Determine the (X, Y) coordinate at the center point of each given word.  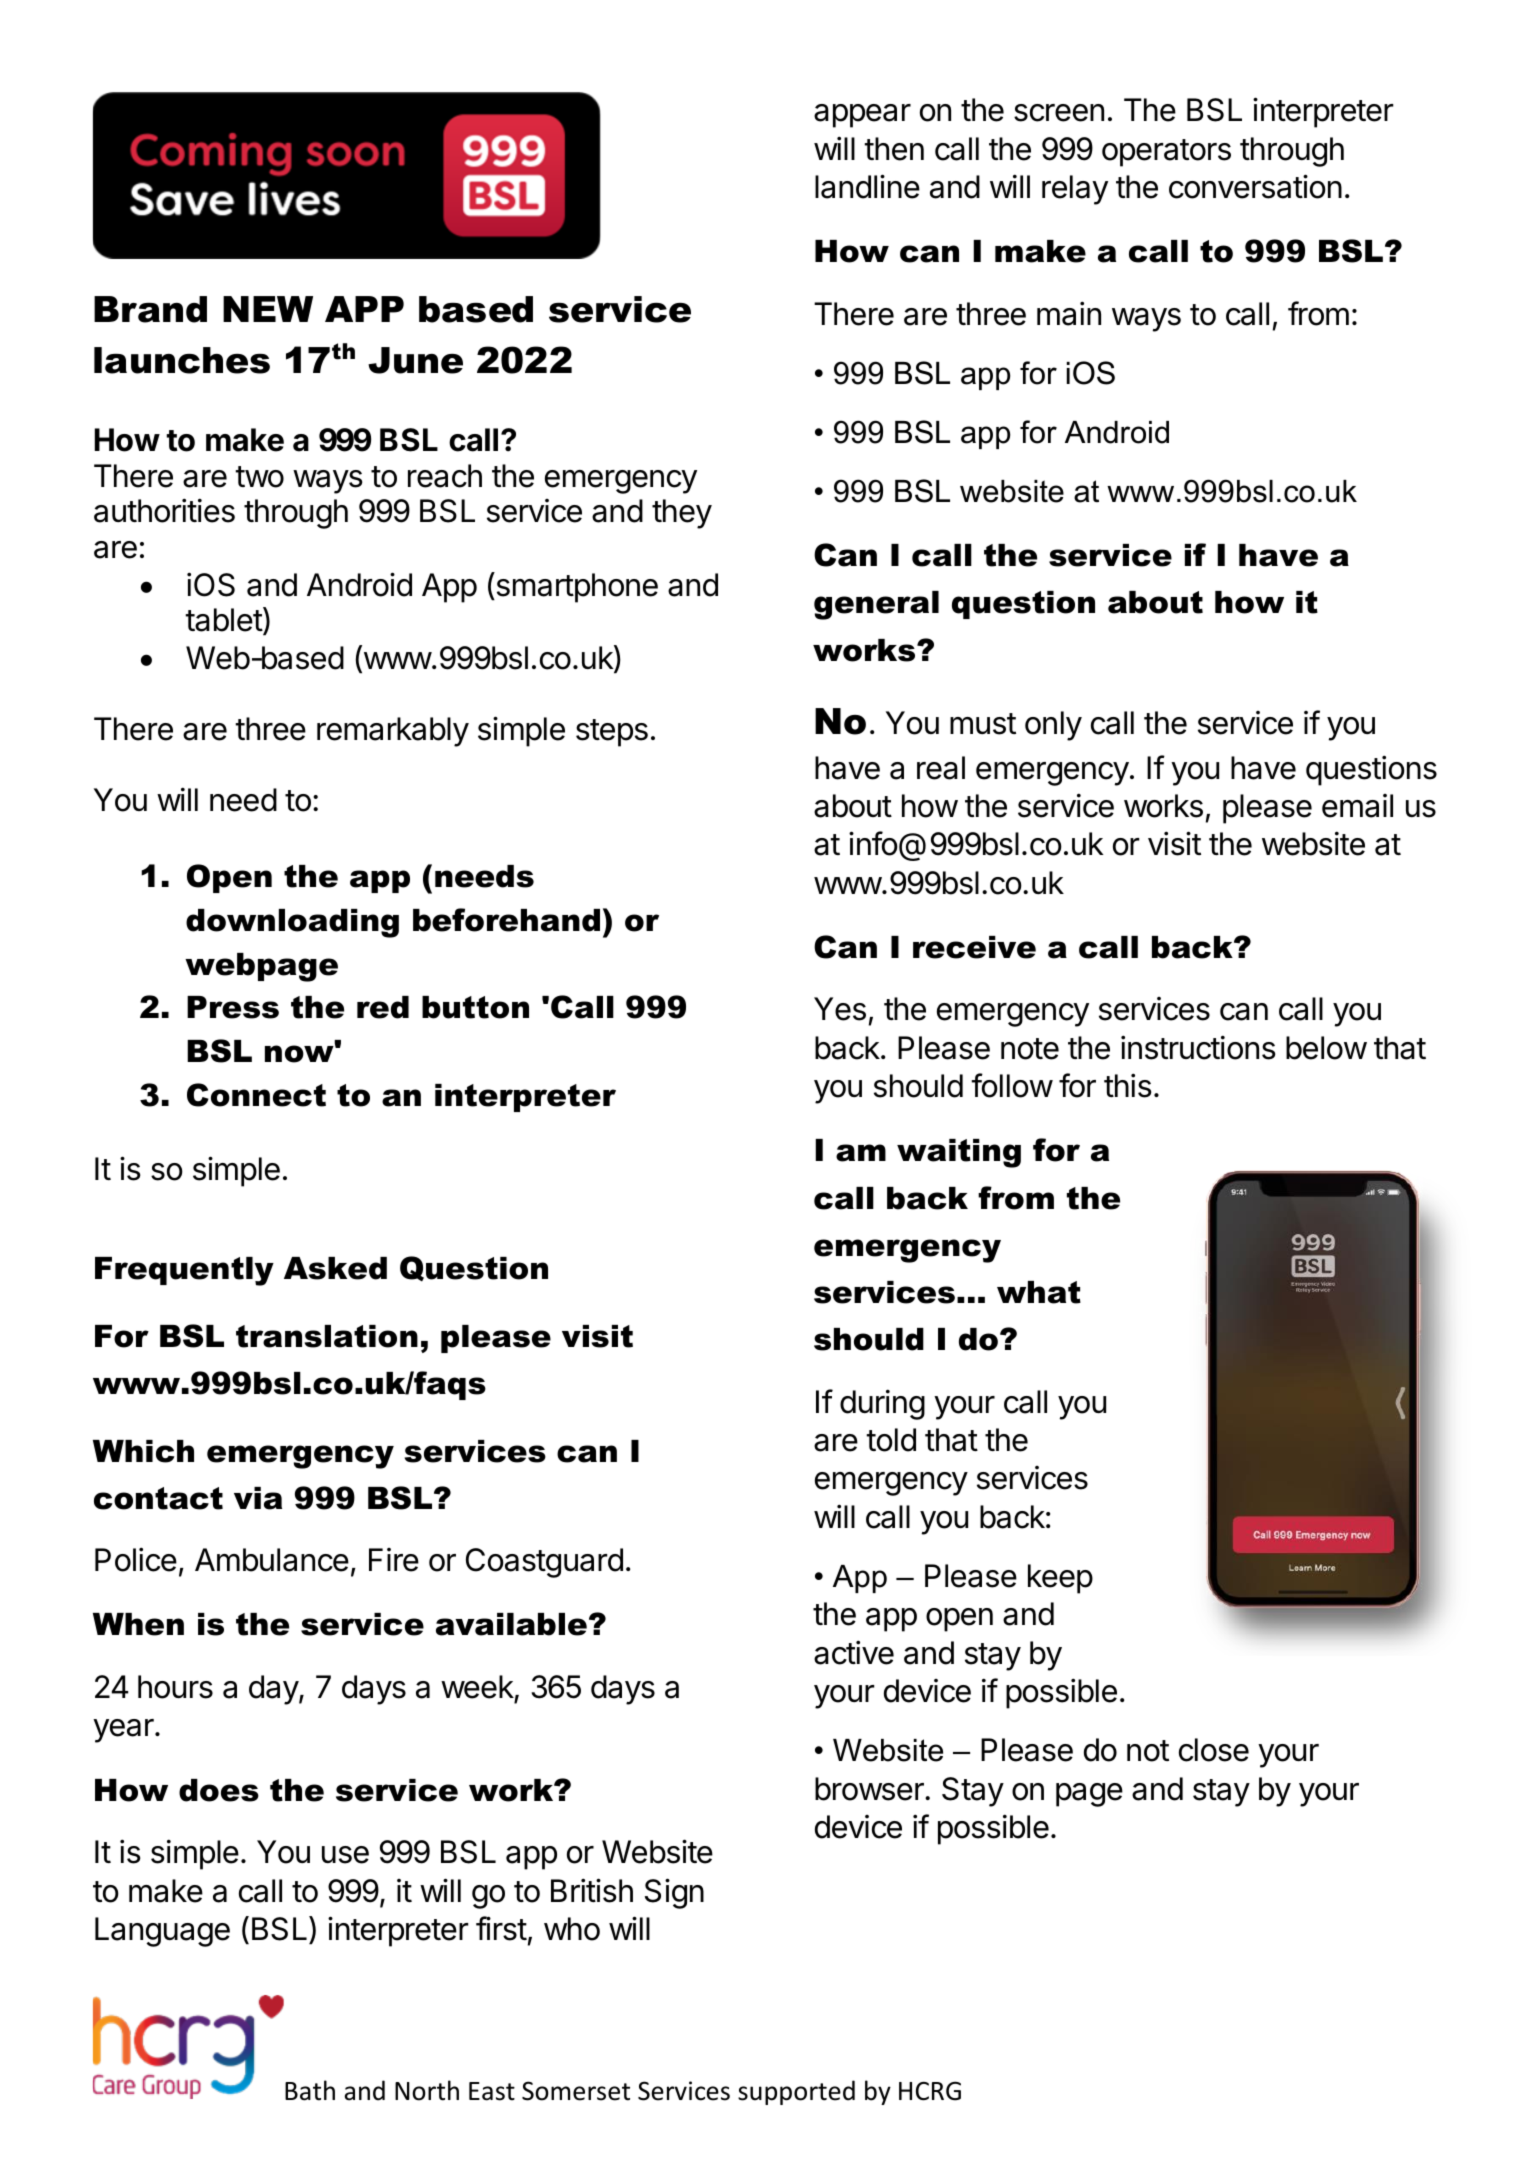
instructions (1198, 1047)
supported (796, 2092)
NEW (268, 309)
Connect (256, 1095)
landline (867, 186)
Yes (840, 1009)
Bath (310, 2090)
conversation (1255, 186)
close (1214, 1750)
